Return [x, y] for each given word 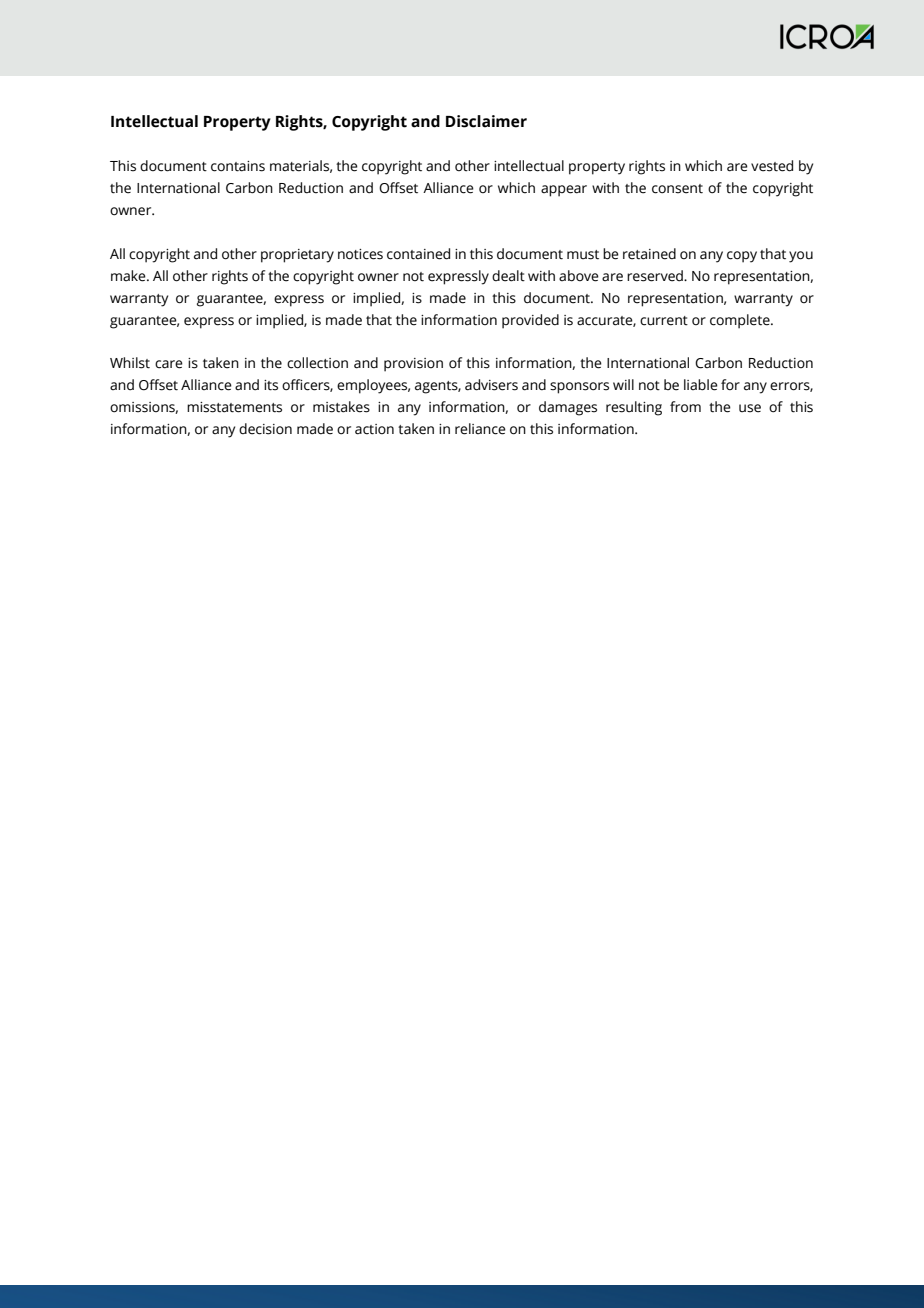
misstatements [234, 407]
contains [238, 166]
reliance [480, 429]
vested [772, 166]
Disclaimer [486, 121]
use [750, 408]
